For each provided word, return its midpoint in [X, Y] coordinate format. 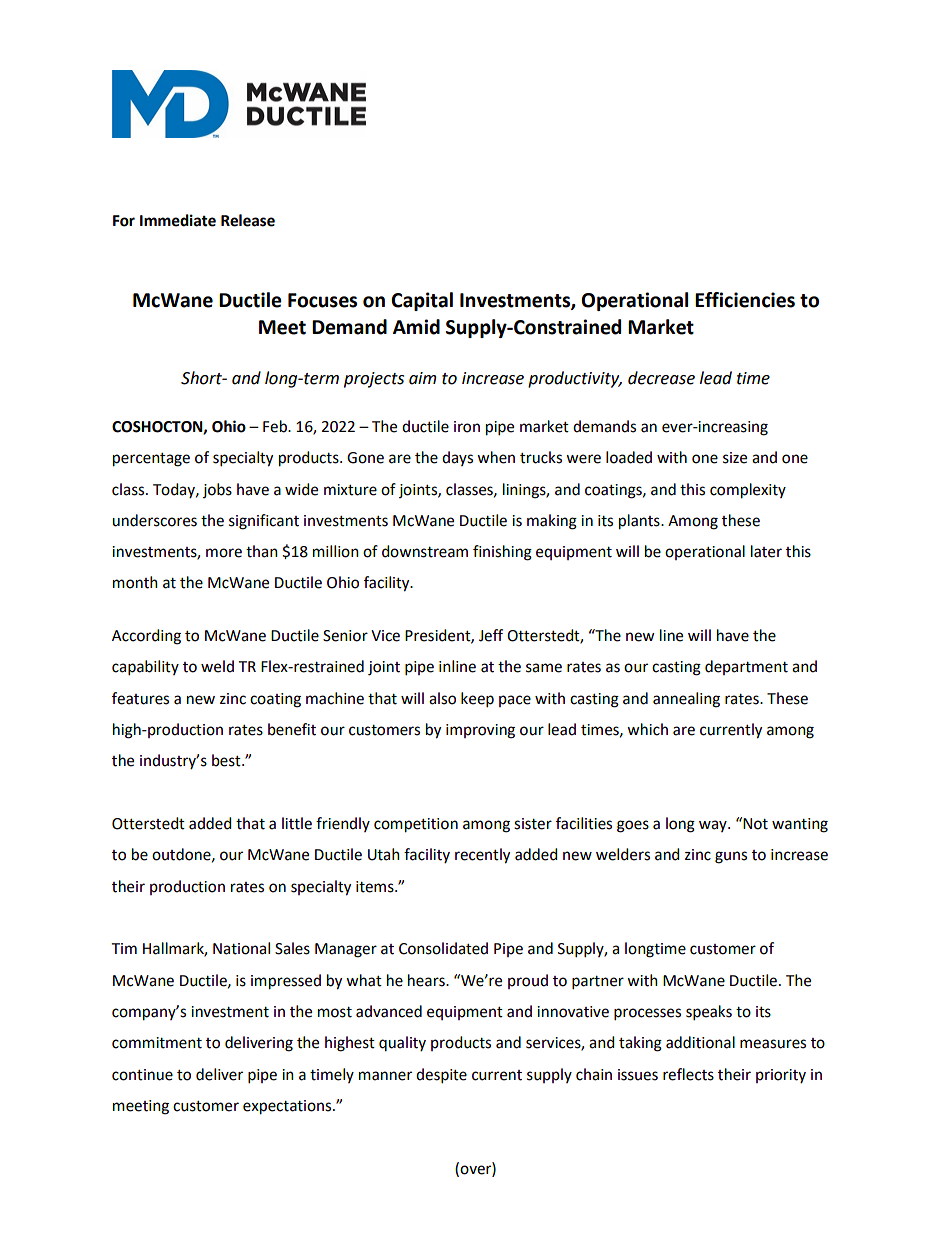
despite [441, 1076]
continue [142, 1075]
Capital [422, 301]
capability [145, 668]
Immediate [178, 220]
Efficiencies [745, 300]
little [297, 823]
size [735, 458]
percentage [151, 460]
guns [731, 857]
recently [482, 856]
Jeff [491, 635]
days [457, 458]
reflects [688, 1074]
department [746, 667]
